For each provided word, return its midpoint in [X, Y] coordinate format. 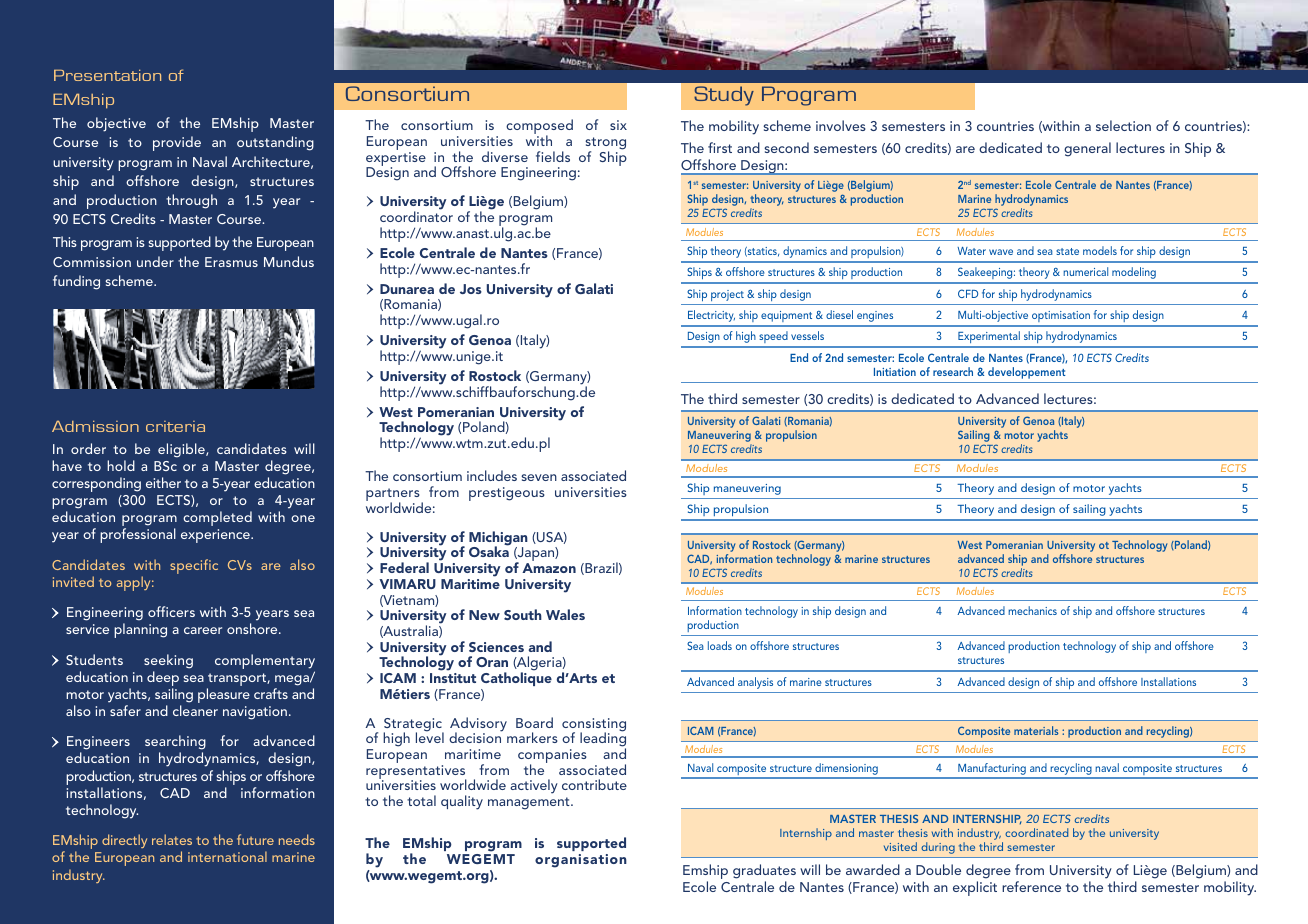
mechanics [1032, 610]
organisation [581, 861]
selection [1123, 125]
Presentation [107, 75]
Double [938, 869]
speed [773, 339]
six [618, 125]
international [227, 856]
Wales [565, 614]
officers [171, 611]
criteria [175, 426]
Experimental [989, 339]
